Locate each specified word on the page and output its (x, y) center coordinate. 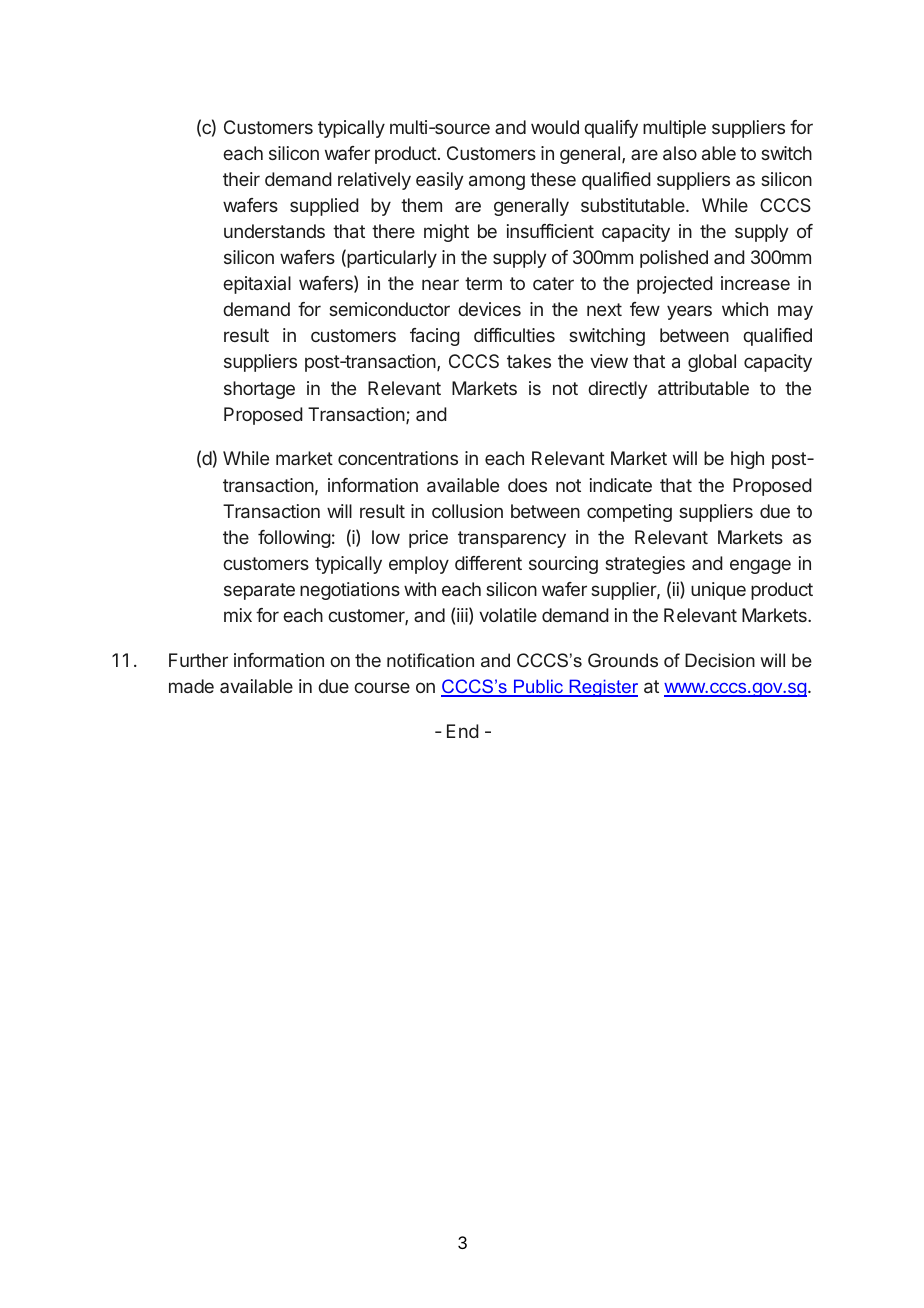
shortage (259, 390)
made (191, 686)
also (680, 153)
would (555, 127)
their (241, 179)
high (747, 460)
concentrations (398, 458)
